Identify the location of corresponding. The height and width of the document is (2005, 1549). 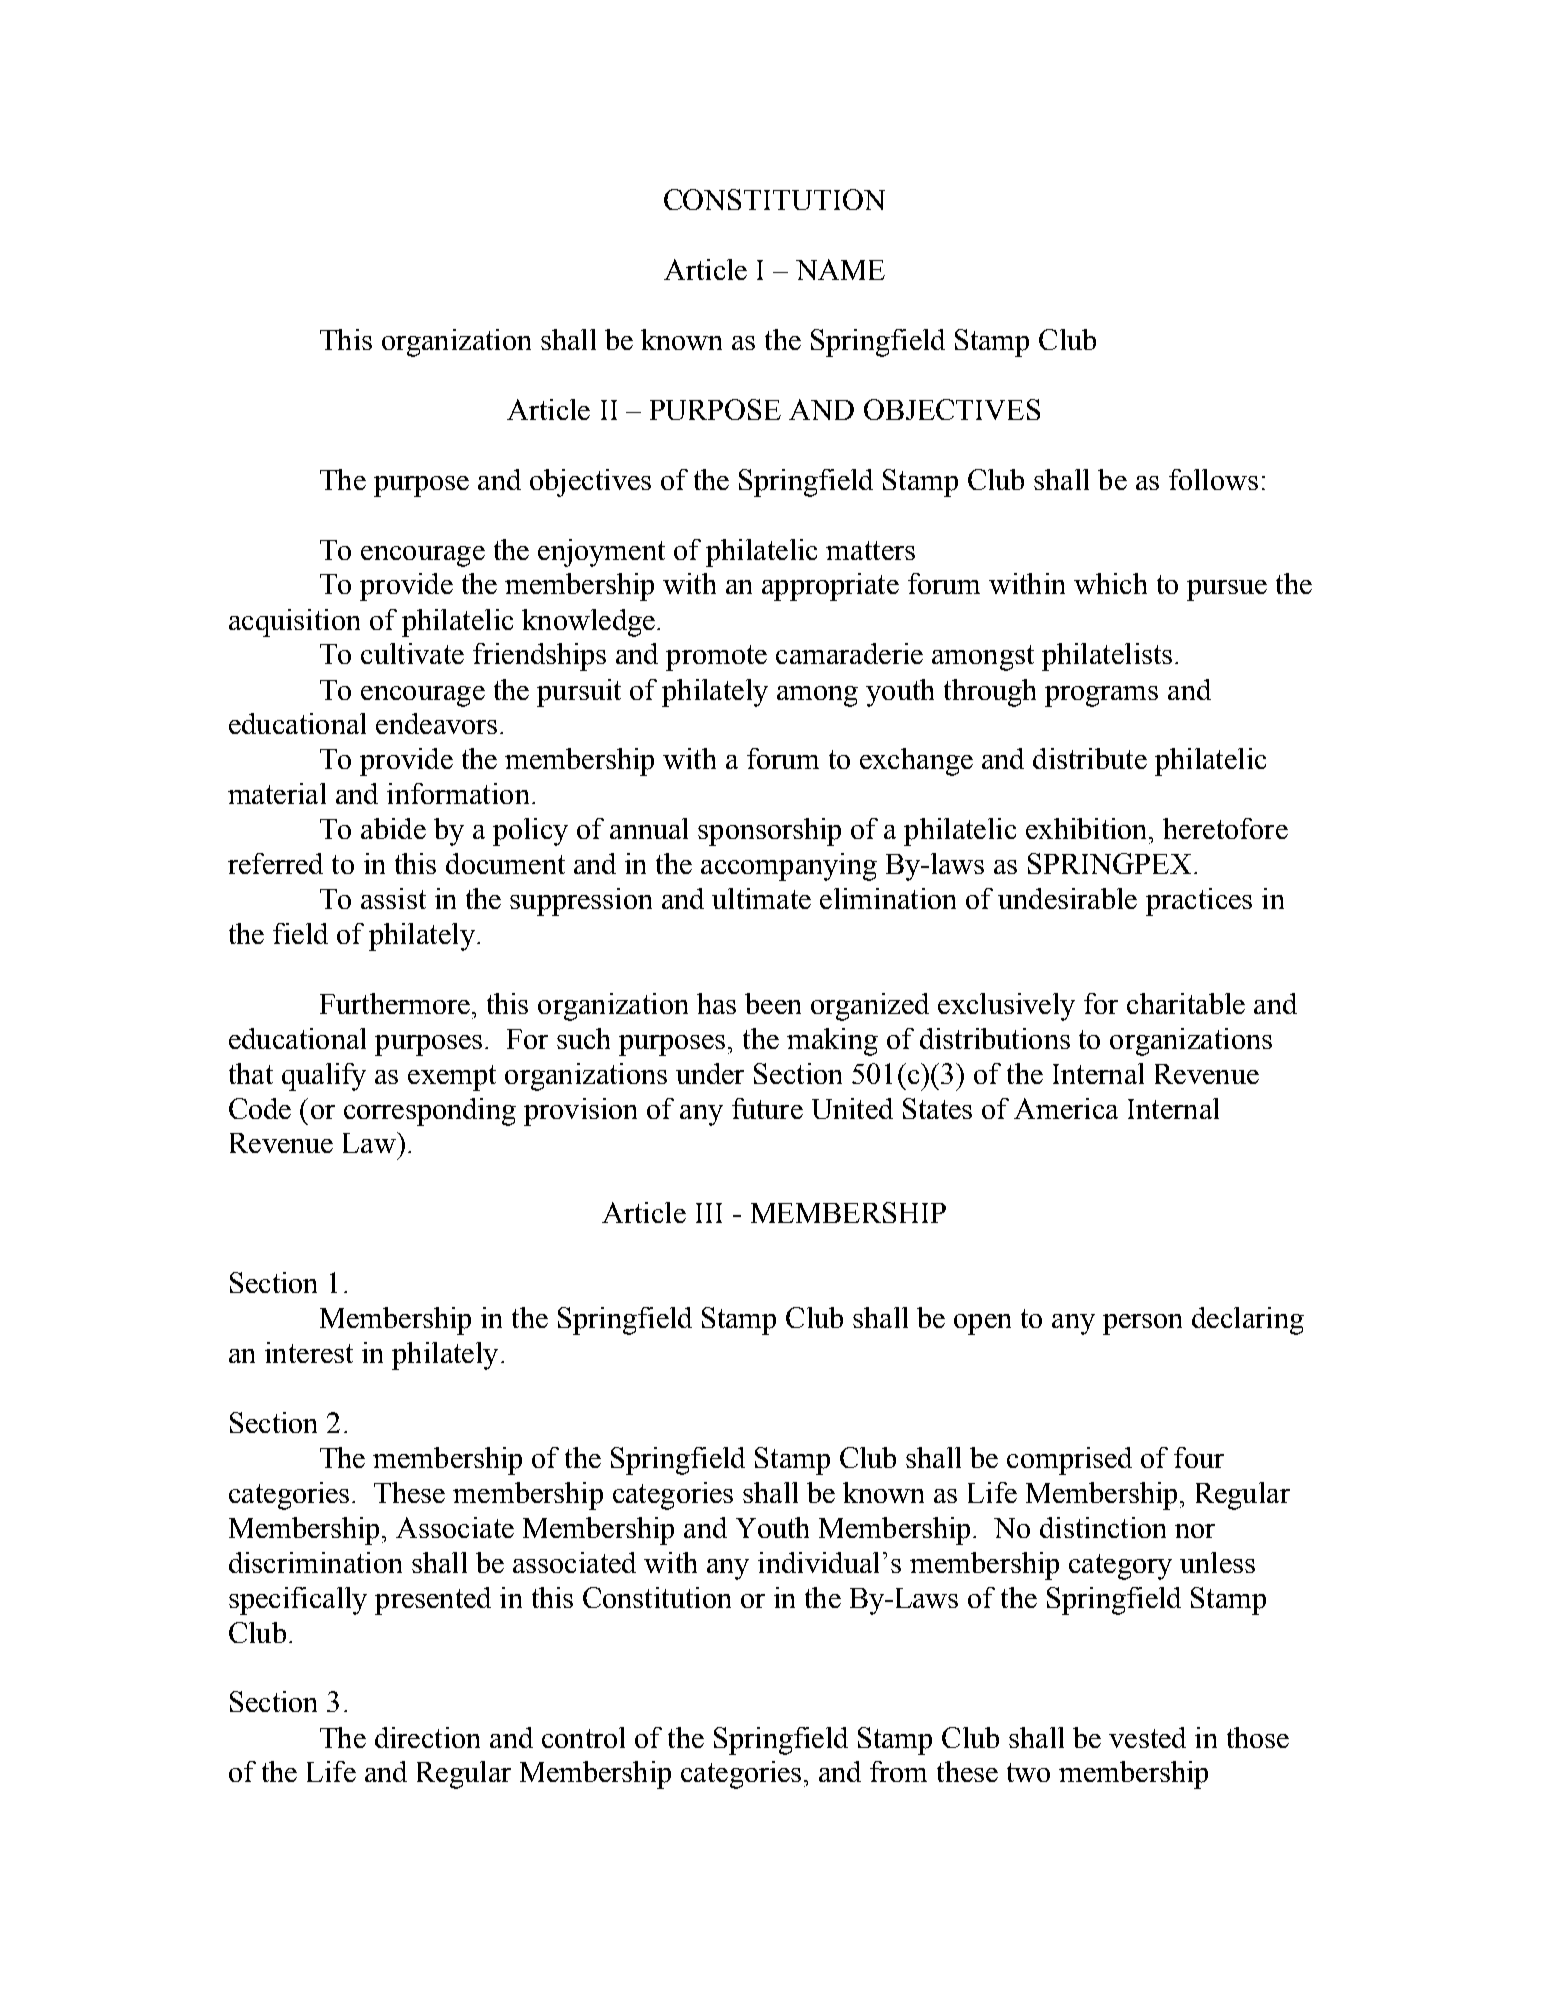
(430, 1112).
